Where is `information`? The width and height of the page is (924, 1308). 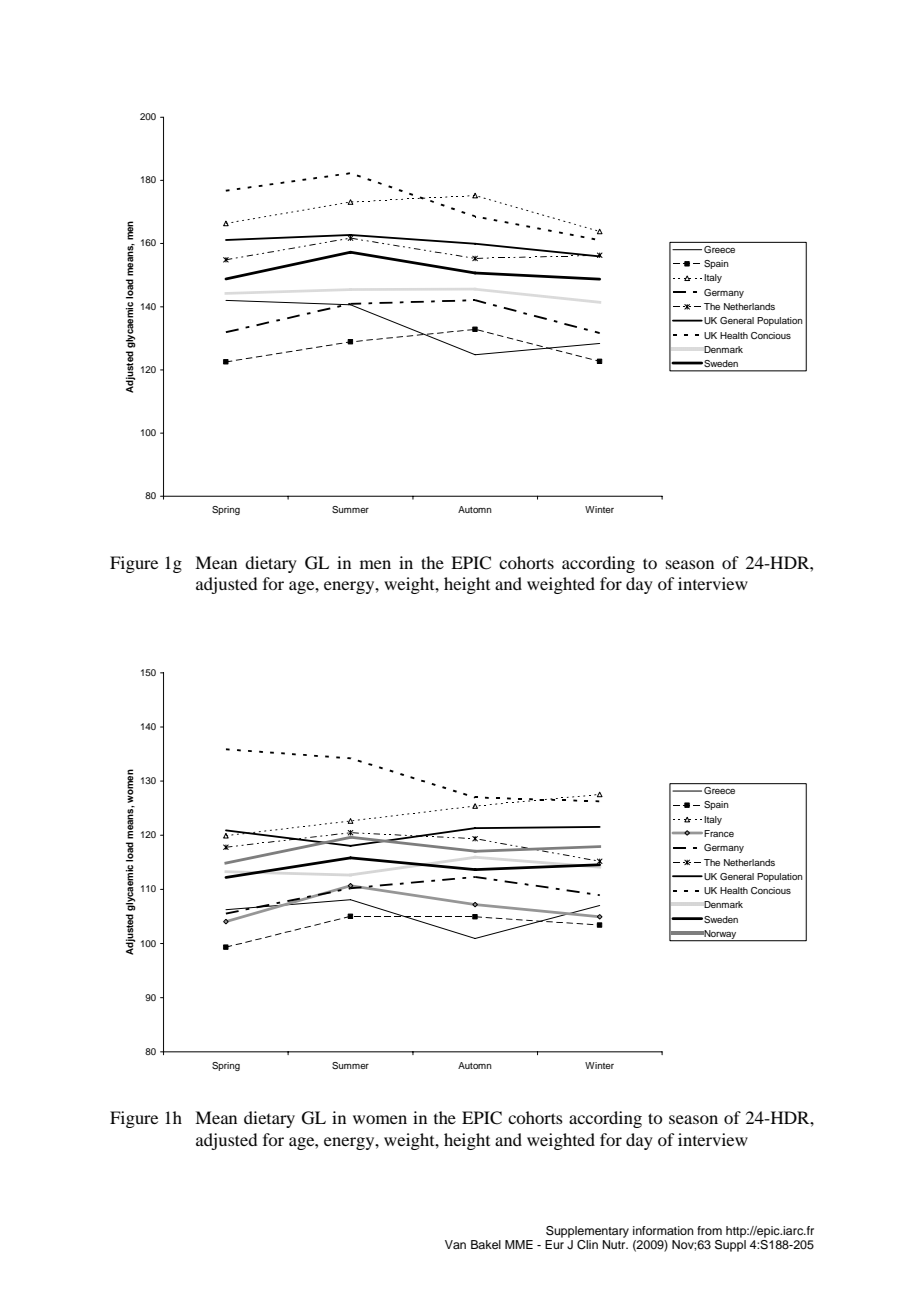
information is located at coordinates (663, 1230).
